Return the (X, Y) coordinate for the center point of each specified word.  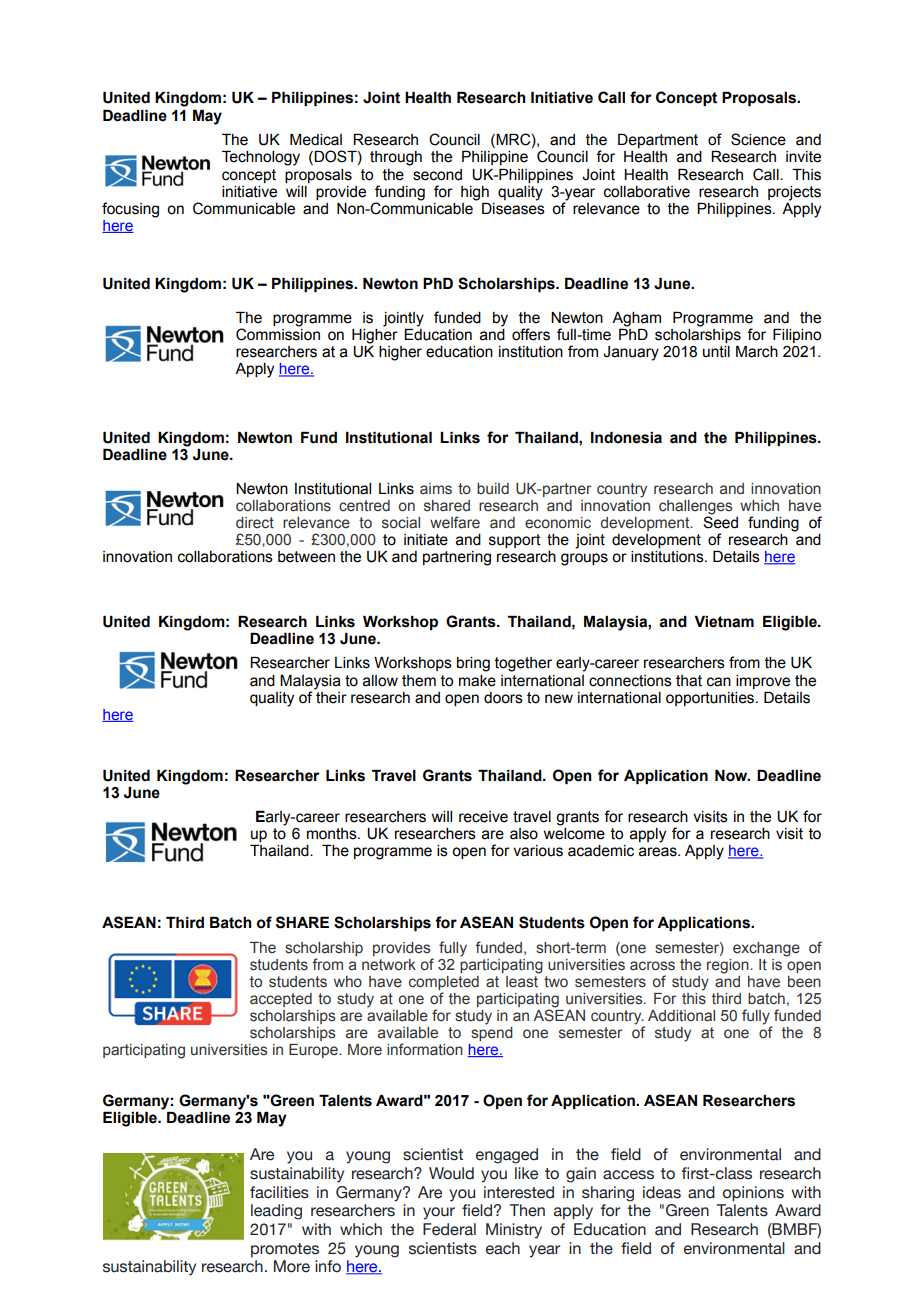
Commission (278, 333)
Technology (261, 158)
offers (531, 334)
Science (758, 139)
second (437, 175)
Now (732, 776)
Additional (681, 1016)
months (333, 834)
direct (255, 523)
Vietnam (724, 622)
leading (276, 1212)
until (716, 352)
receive (483, 817)
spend (492, 1032)
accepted (281, 1000)
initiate (426, 540)
